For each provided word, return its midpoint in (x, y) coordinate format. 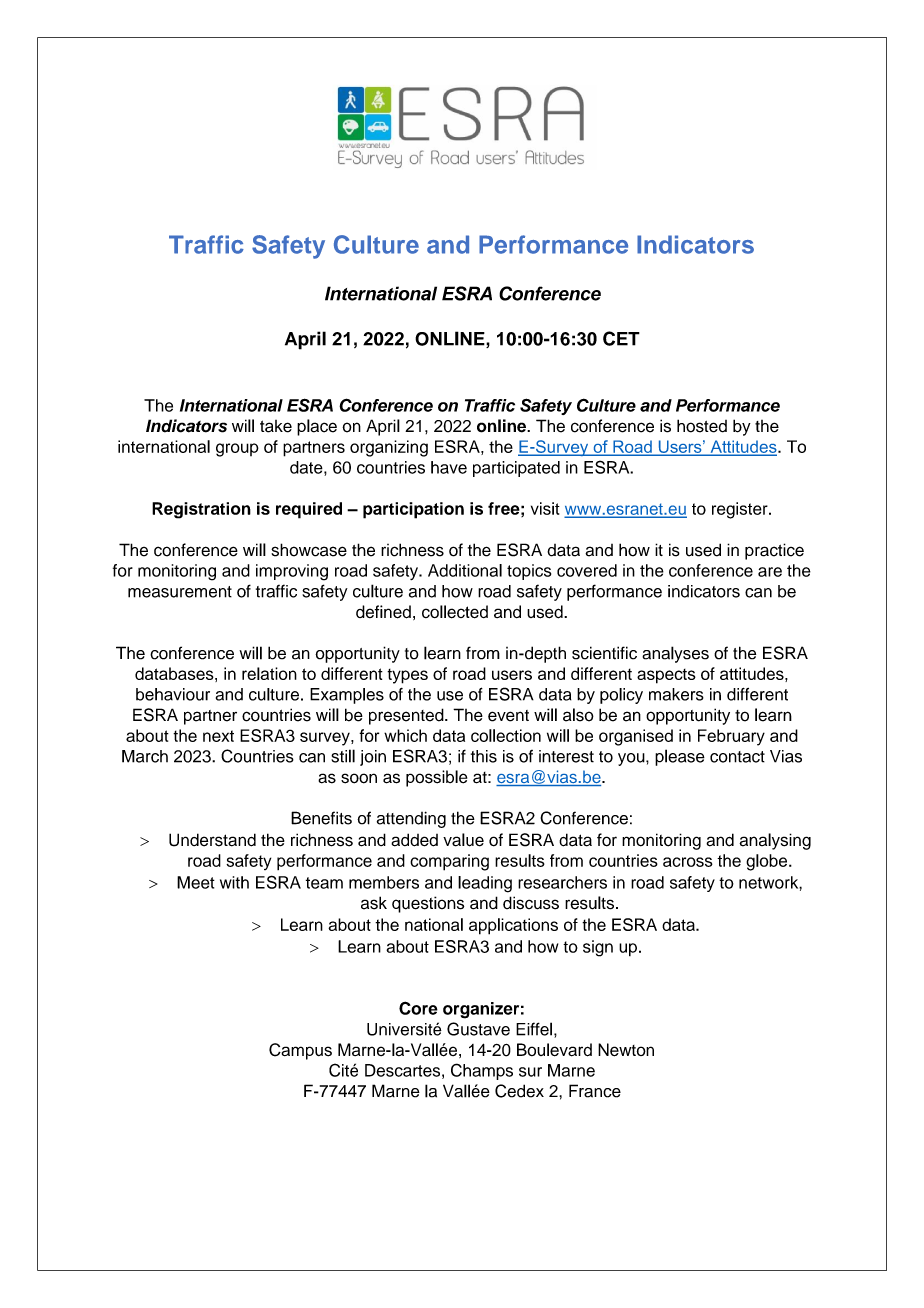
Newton (626, 1050)
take (276, 426)
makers (676, 694)
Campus (300, 1051)
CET (621, 338)
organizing (389, 448)
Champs (482, 1071)
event (508, 716)
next (218, 736)
